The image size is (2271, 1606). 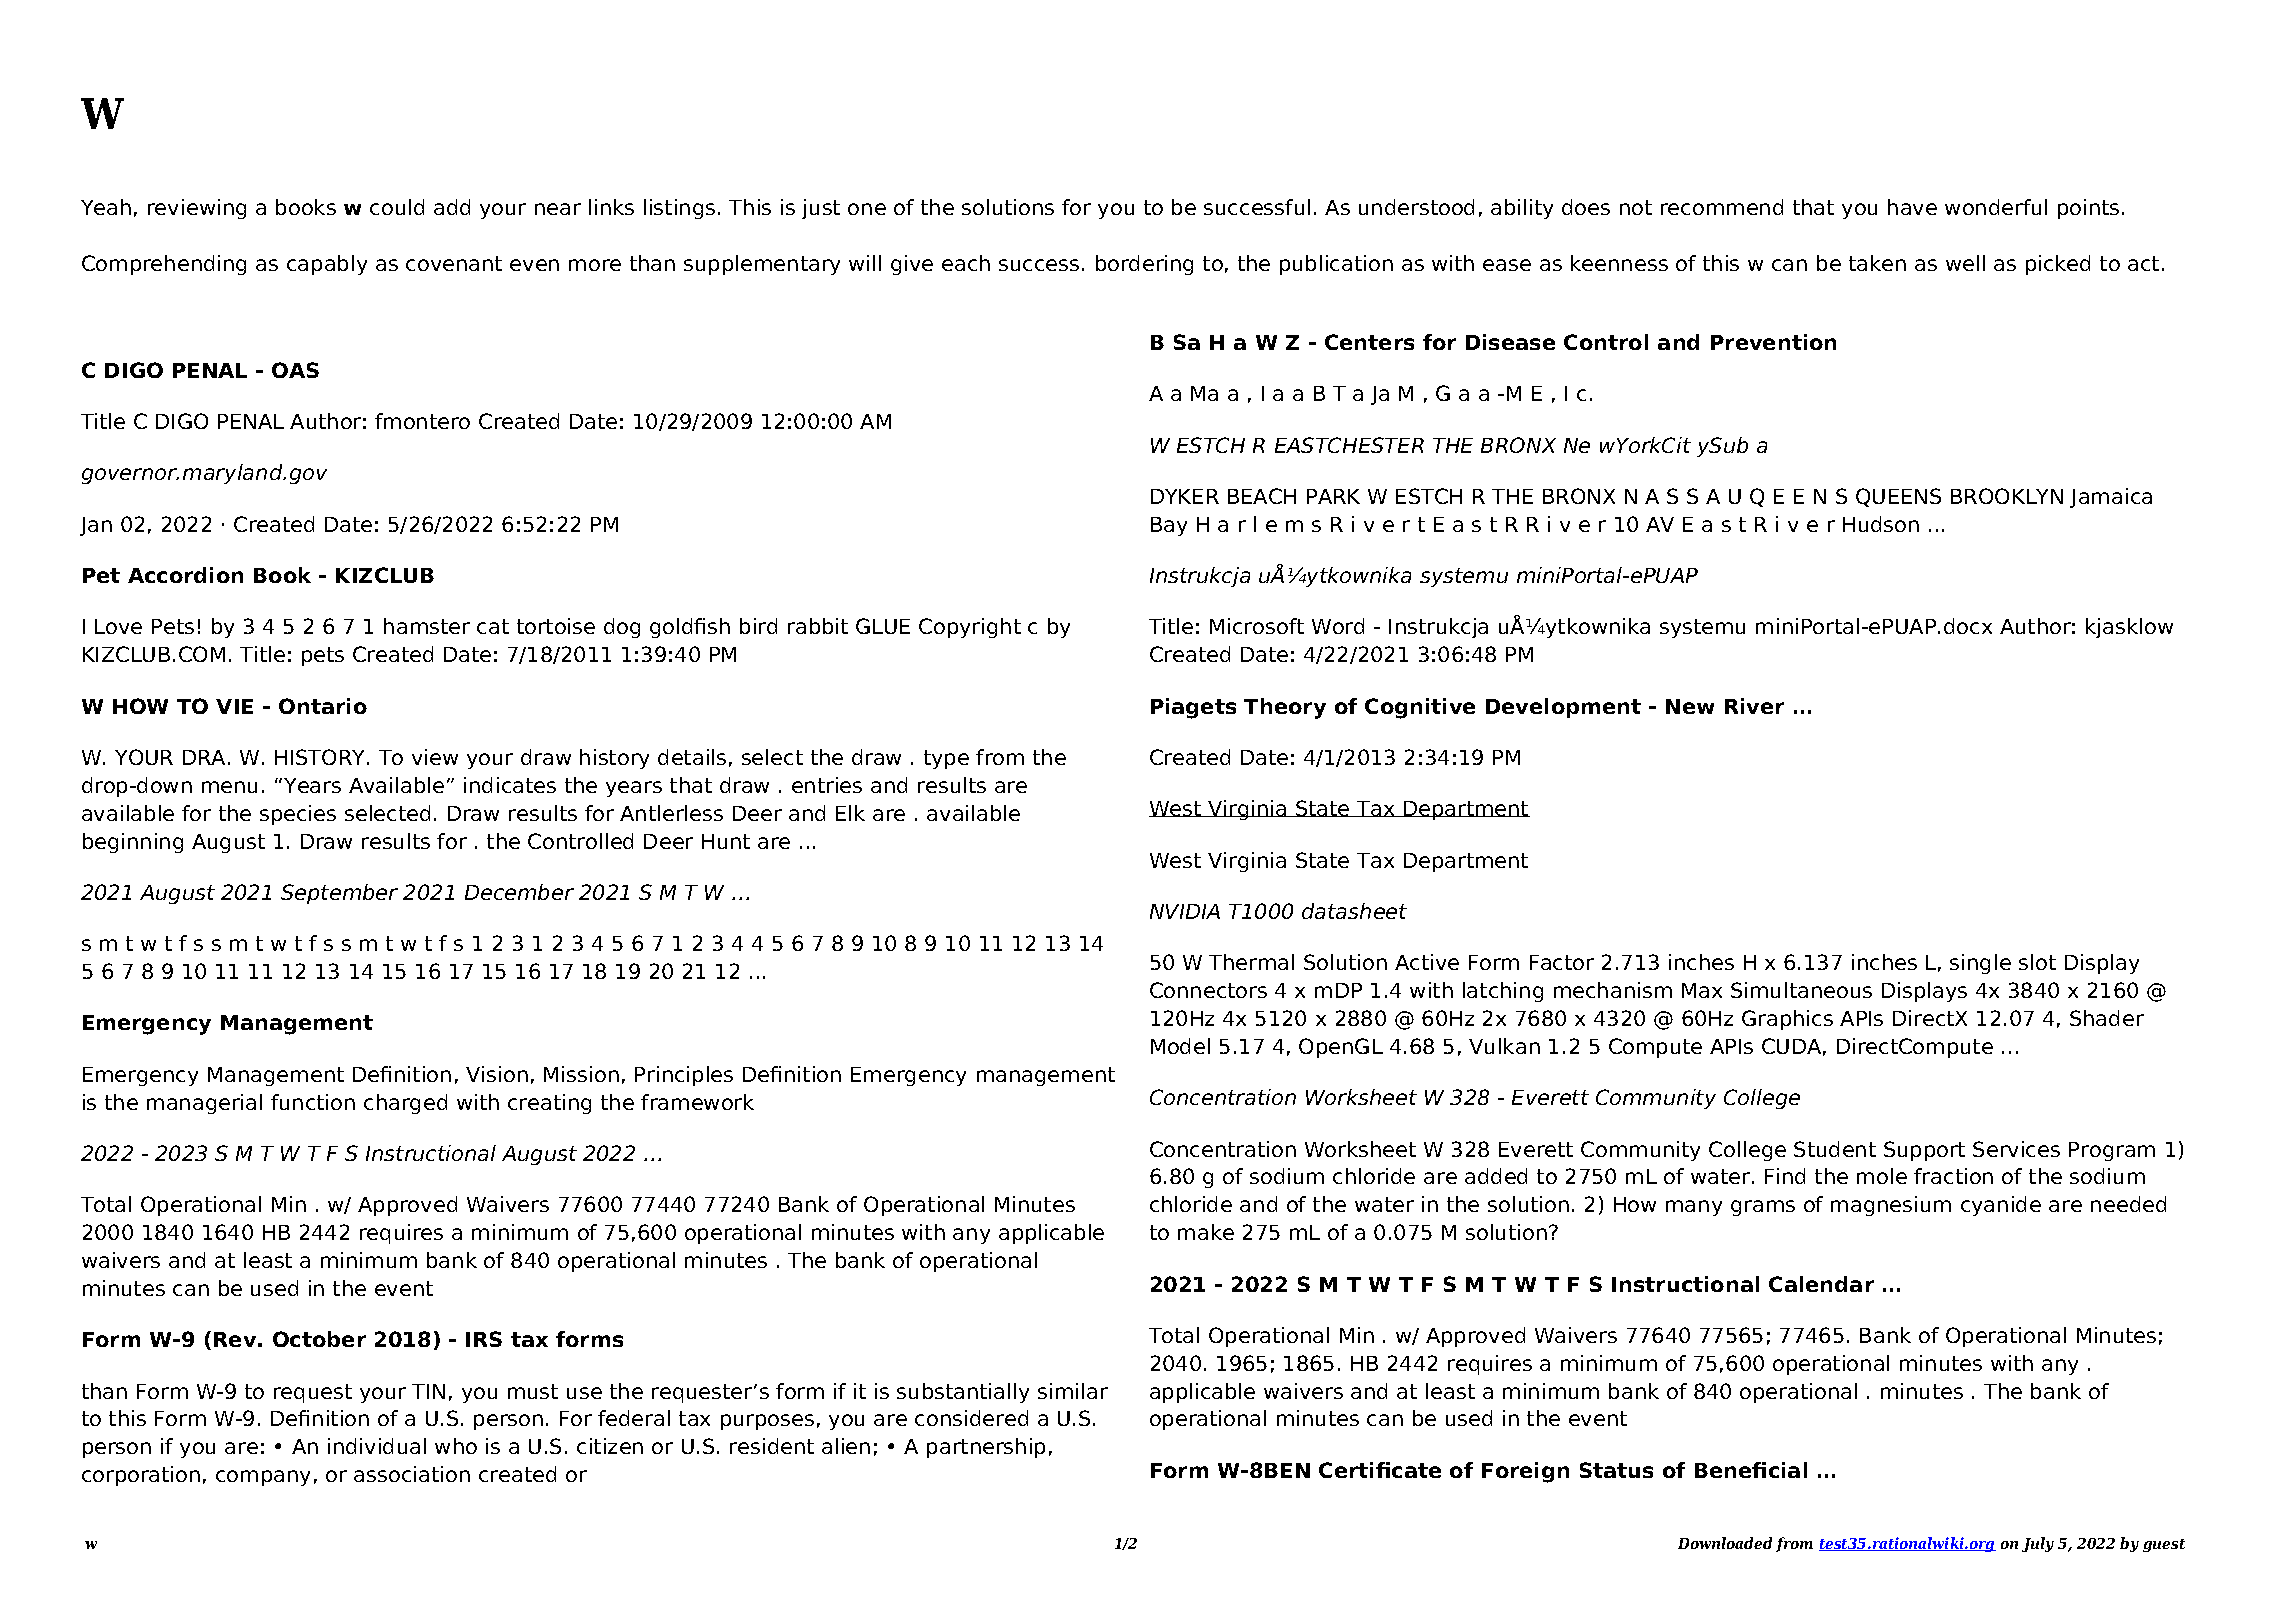 I want to click on July, so click(x=2038, y=1544).
